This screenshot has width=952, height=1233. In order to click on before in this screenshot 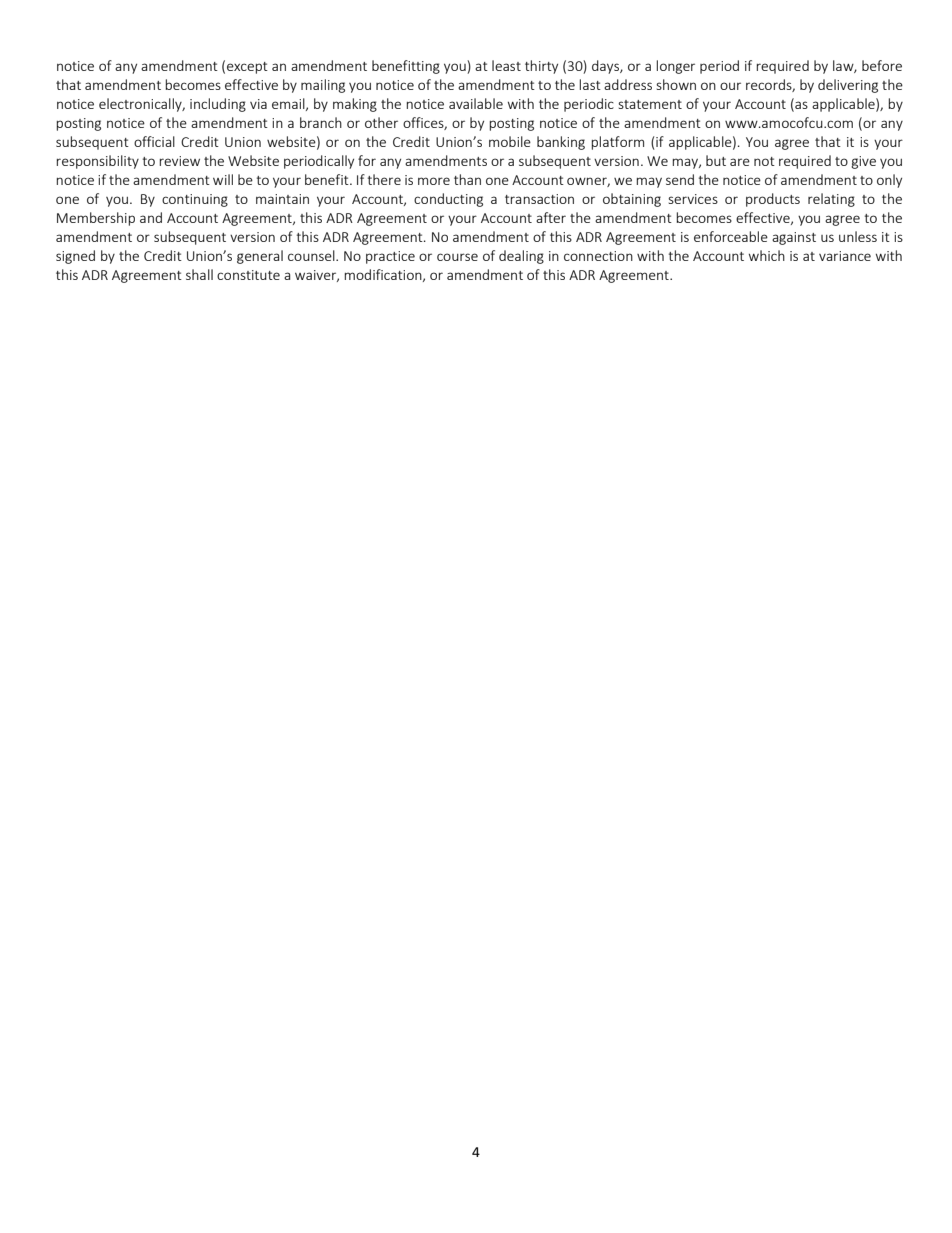, I will do `click(882, 65)`.
